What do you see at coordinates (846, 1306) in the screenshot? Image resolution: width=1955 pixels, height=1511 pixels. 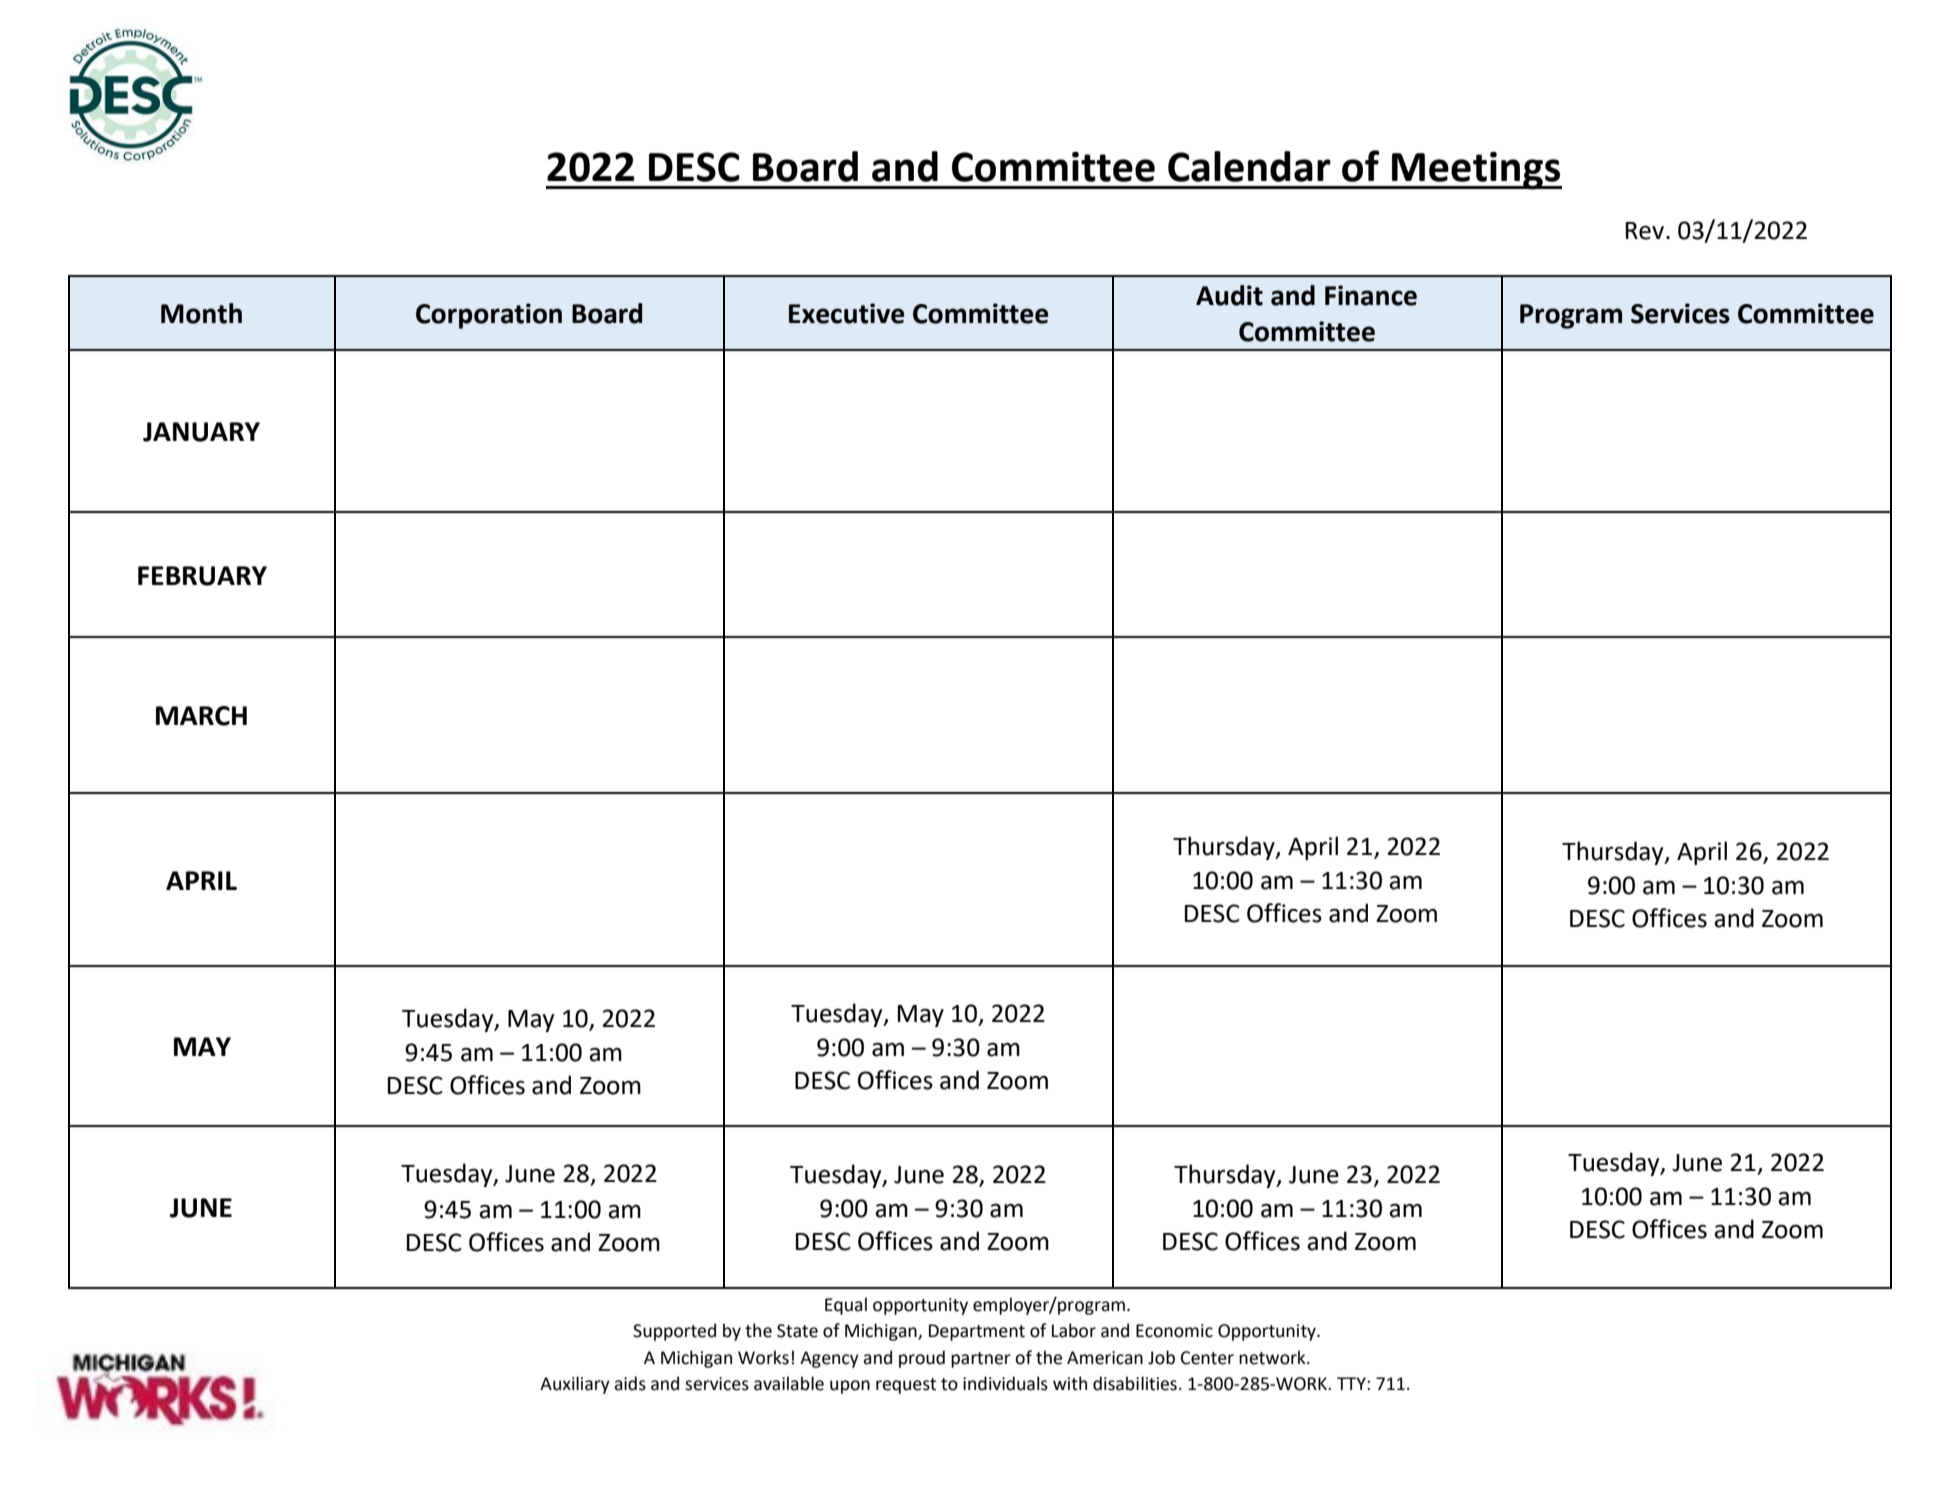 I see `Equal` at bounding box center [846, 1306].
